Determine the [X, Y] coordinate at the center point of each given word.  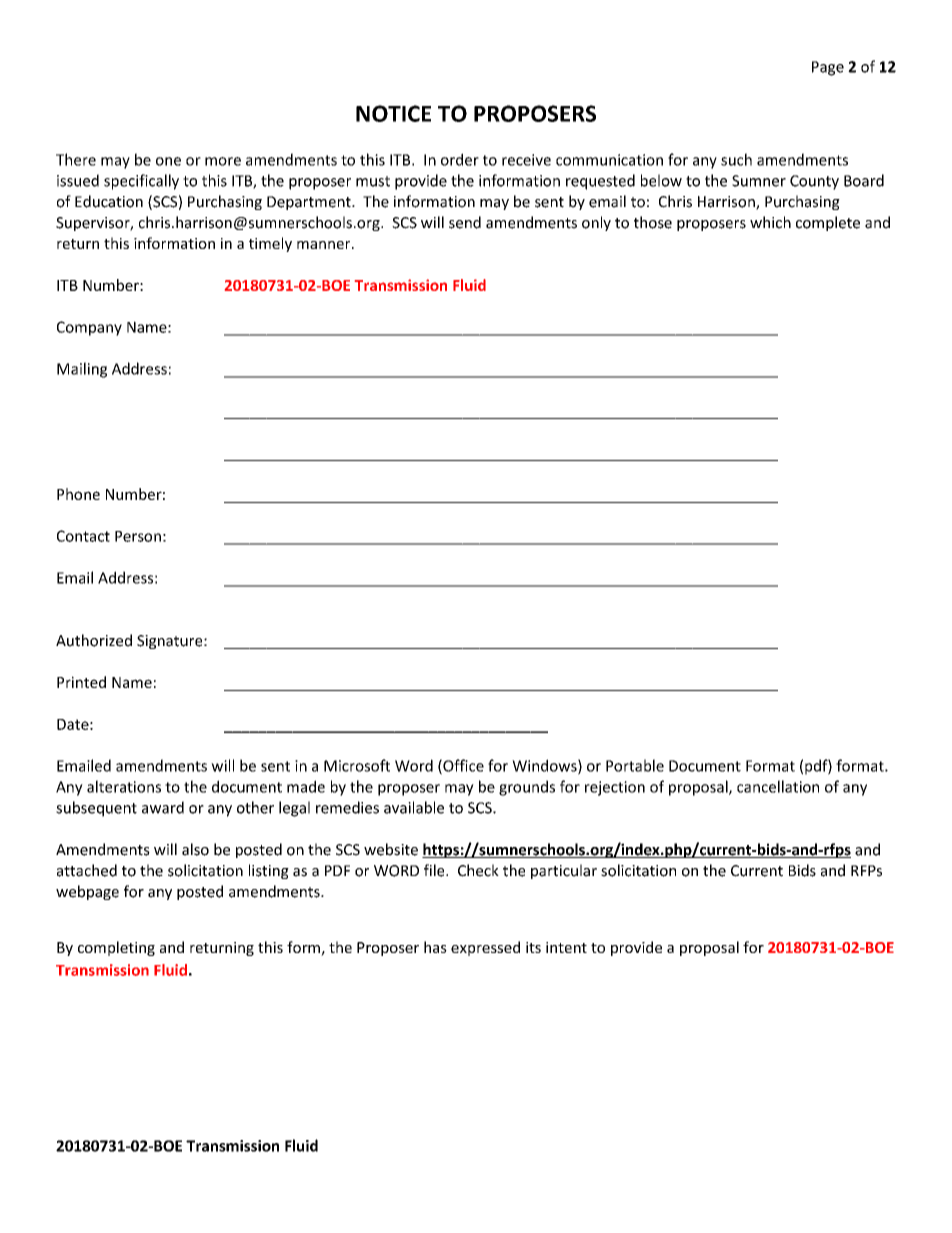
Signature [171, 642]
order [460, 159]
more [223, 161]
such [736, 159]
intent [566, 947]
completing [116, 948]
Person [138, 536]
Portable [635, 765]
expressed [485, 948]
